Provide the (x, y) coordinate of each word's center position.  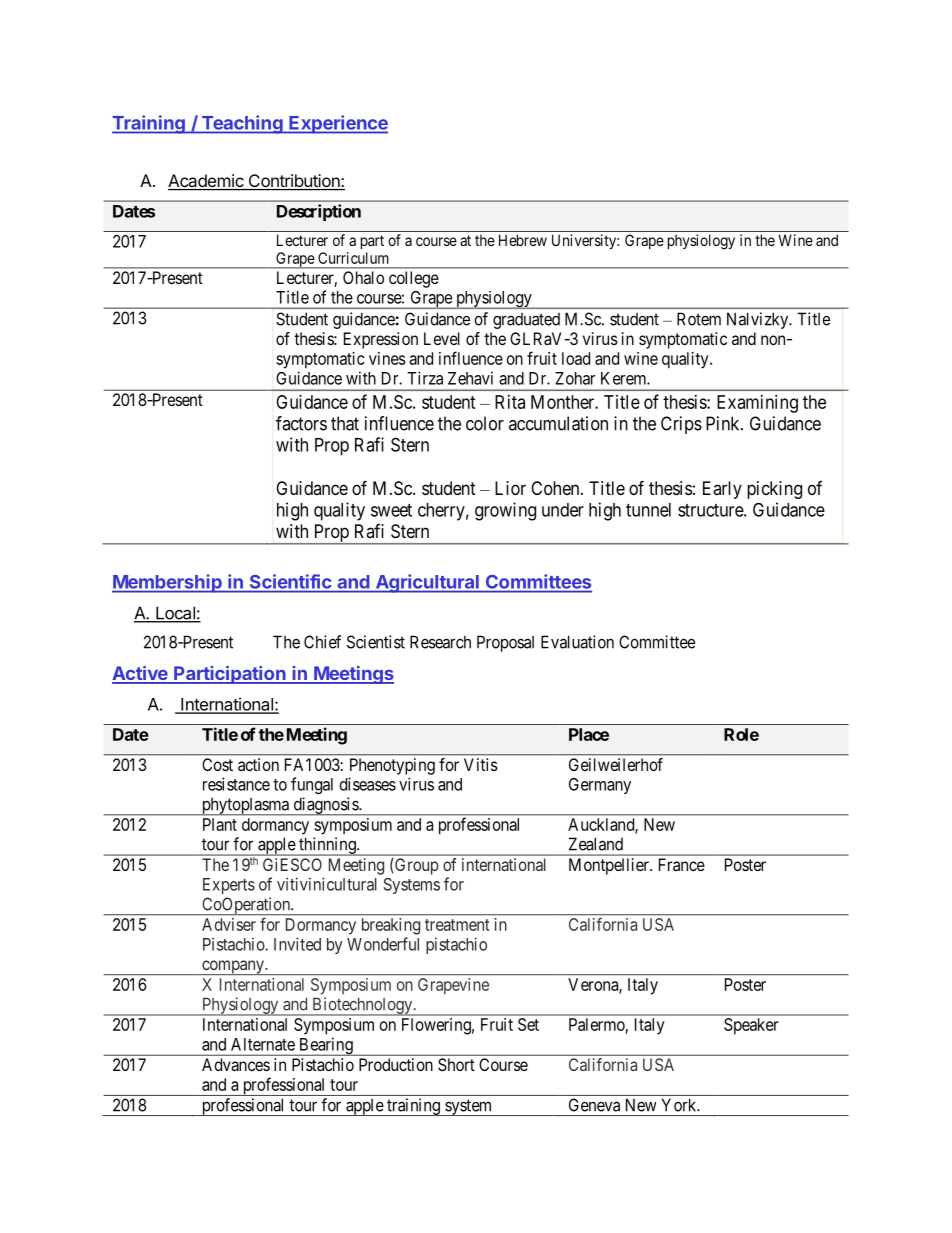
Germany (600, 786)
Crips (681, 425)
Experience (337, 124)
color (485, 423)
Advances (236, 1064)
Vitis (481, 764)
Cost (217, 764)
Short (456, 1064)
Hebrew (523, 240)
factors (301, 423)
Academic (207, 182)
